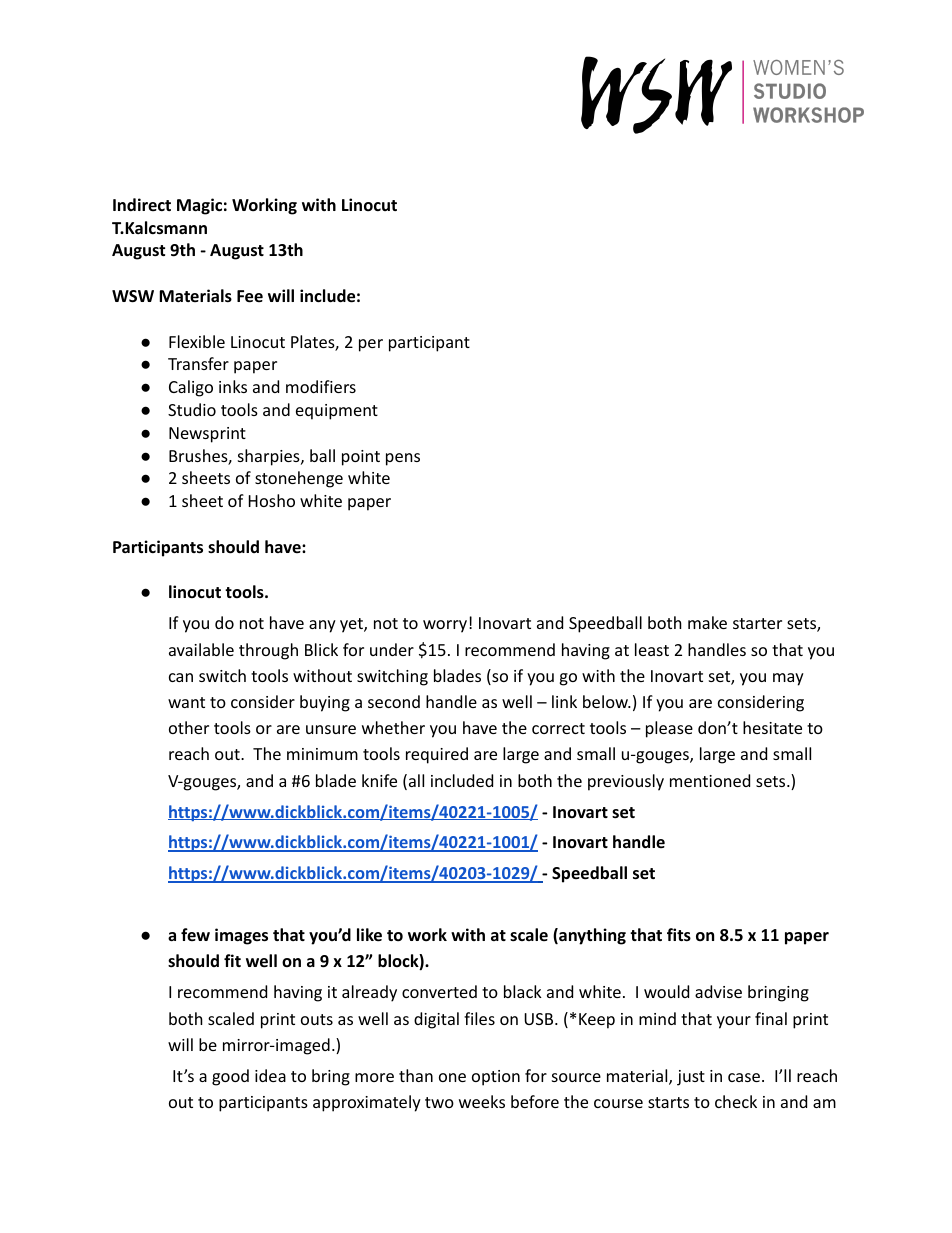 This page has width=952, height=1233. I want to click on stonehenge, so click(299, 479).
